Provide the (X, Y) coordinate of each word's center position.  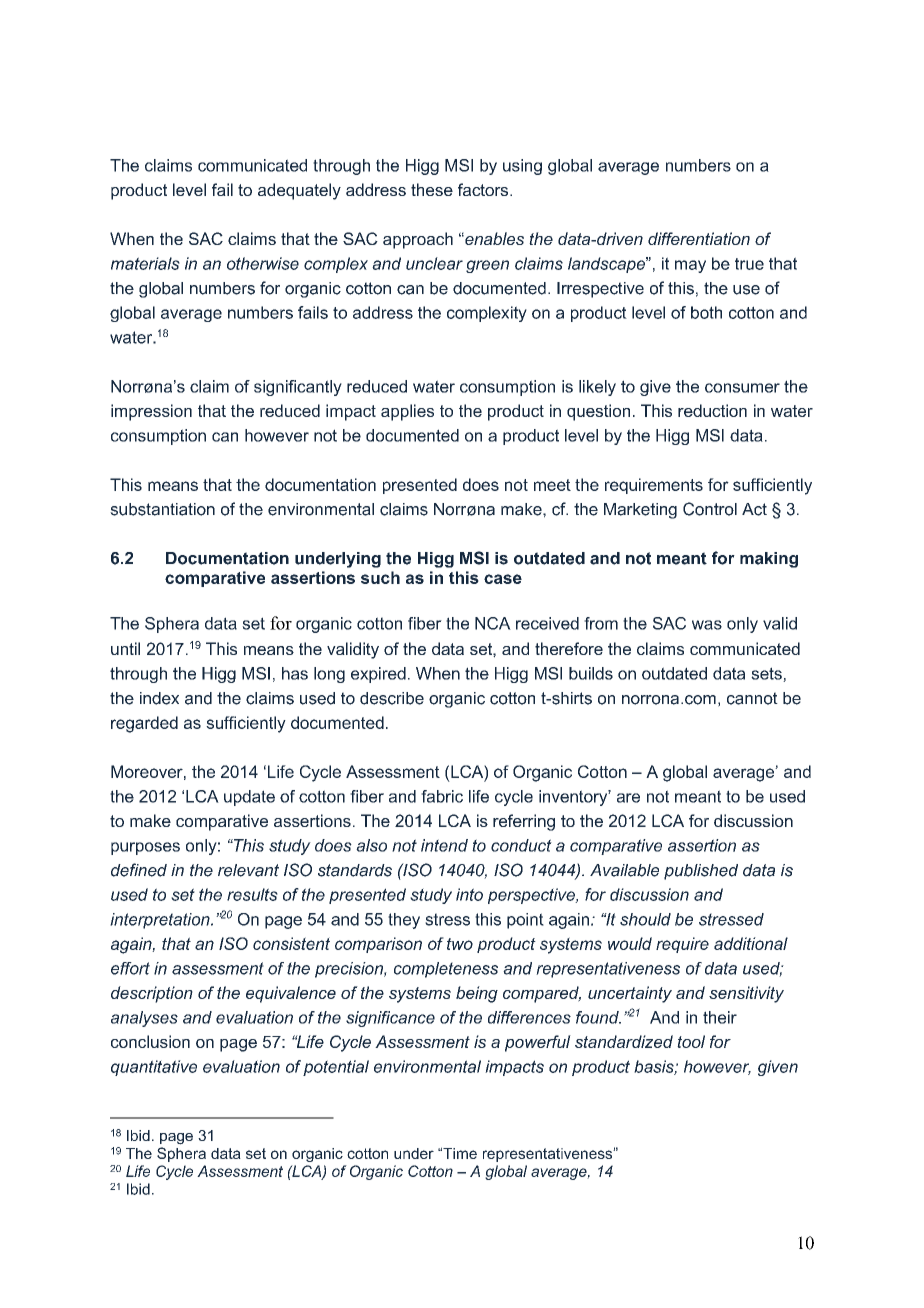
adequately (299, 191)
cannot (752, 698)
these (432, 189)
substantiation (162, 509)
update (249, 798)
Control (710, 509)
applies (407, 412)
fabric (442, 796)
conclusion (150, 1041)
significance (390, 1019)
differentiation (699, 238)
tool (691, 1041)
